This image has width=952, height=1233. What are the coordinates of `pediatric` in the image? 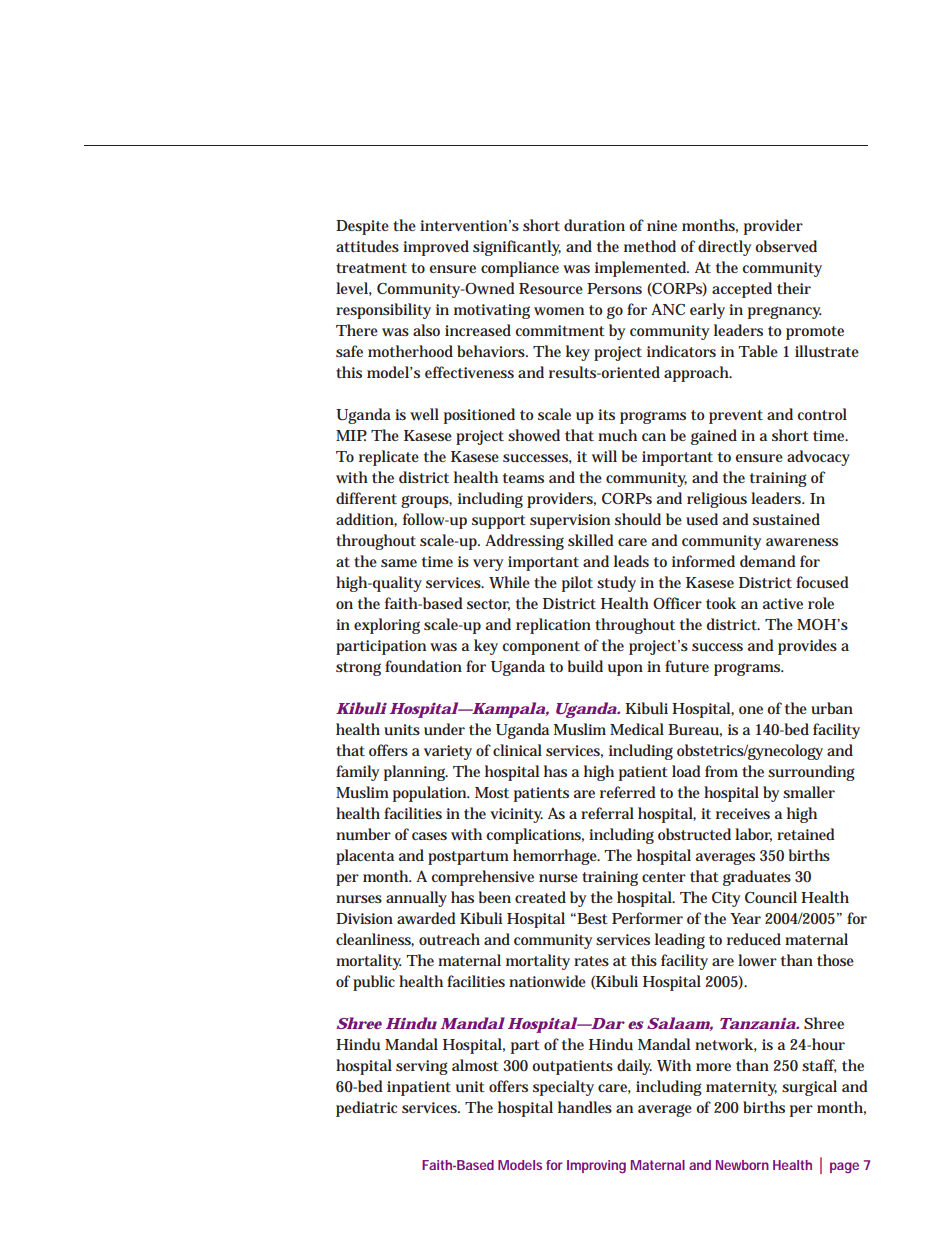 It's located at (366, 1109).
